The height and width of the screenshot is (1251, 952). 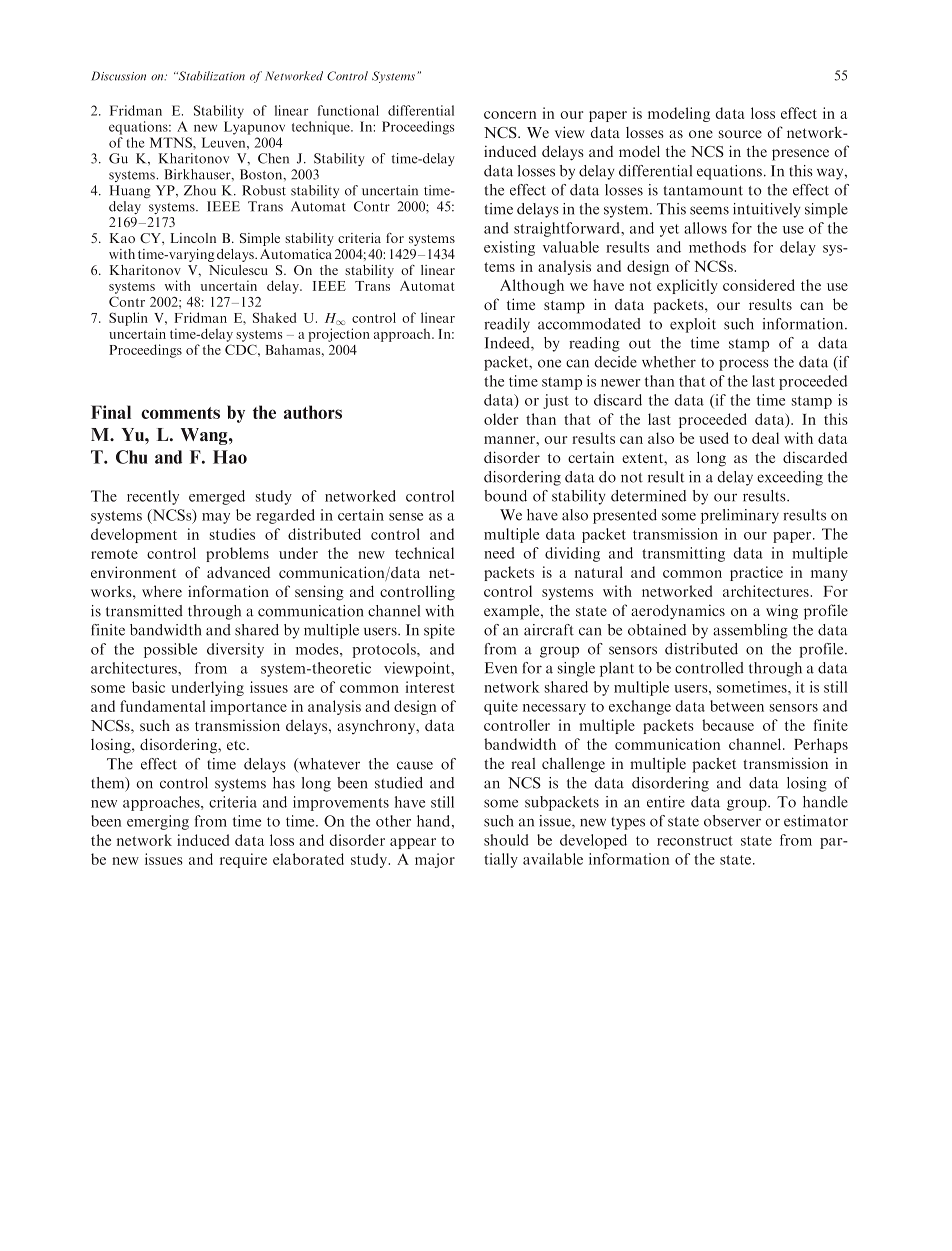 What do you see at coordinates (230, 457) in the screenshot?
I see `Hao` at bounding box center [230, 457].
